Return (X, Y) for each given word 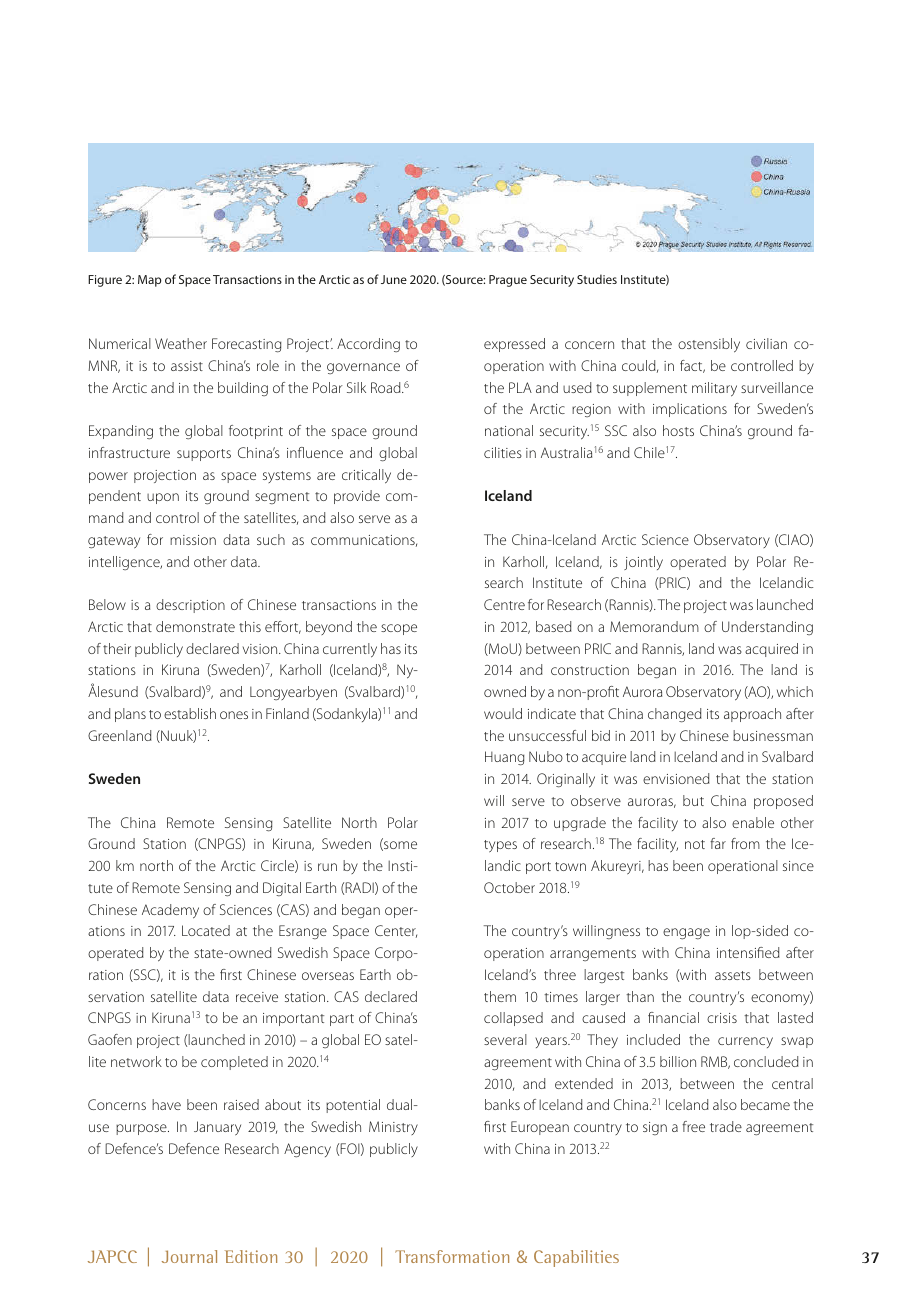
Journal (189, 1256)
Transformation (452, 1256)
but (693, 800)
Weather (181, 343)
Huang (505, 758)
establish (190, 713)
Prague (508, 281)
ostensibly (709, 345)
